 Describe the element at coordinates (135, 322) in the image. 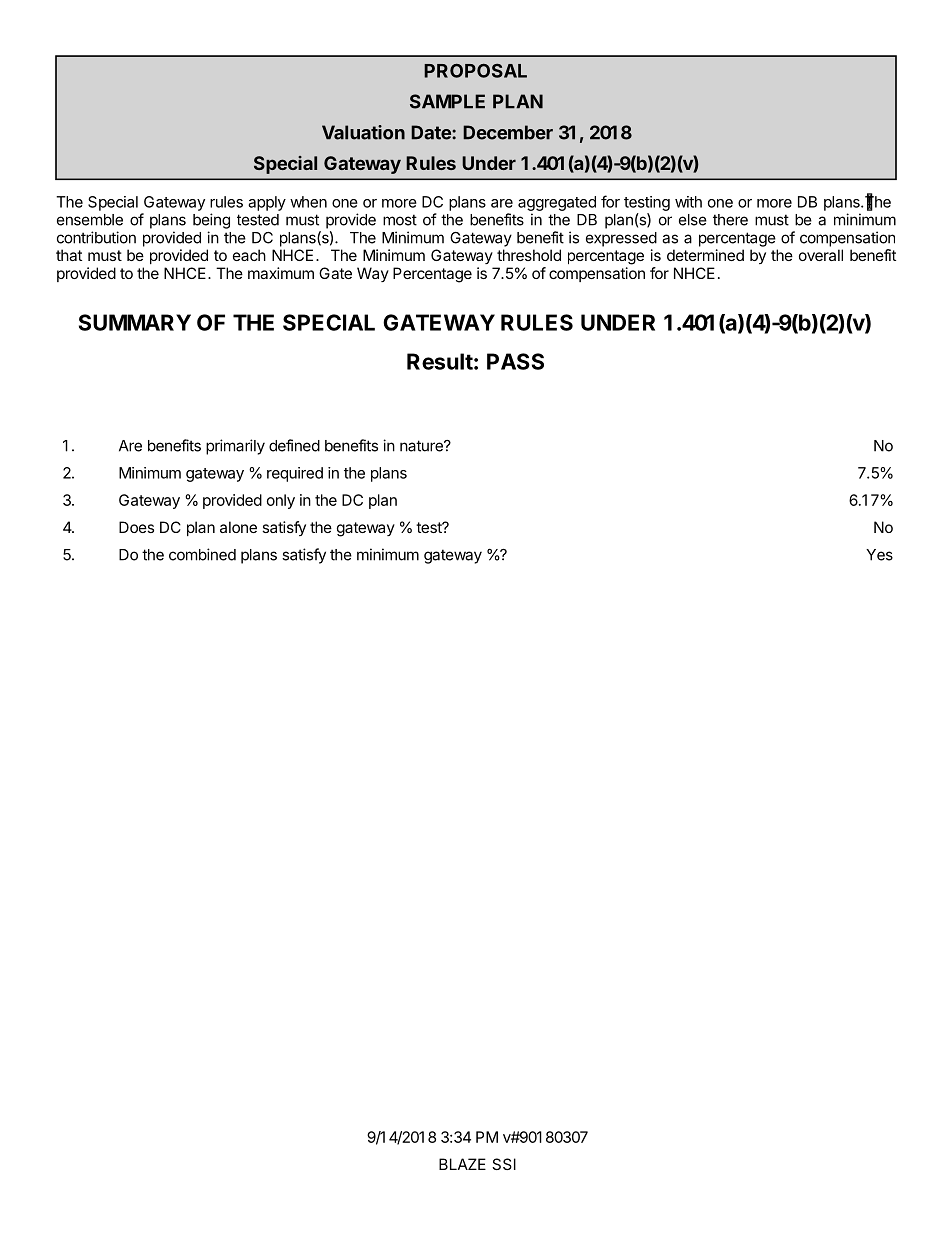

I see `SUMMARY` at that location.
